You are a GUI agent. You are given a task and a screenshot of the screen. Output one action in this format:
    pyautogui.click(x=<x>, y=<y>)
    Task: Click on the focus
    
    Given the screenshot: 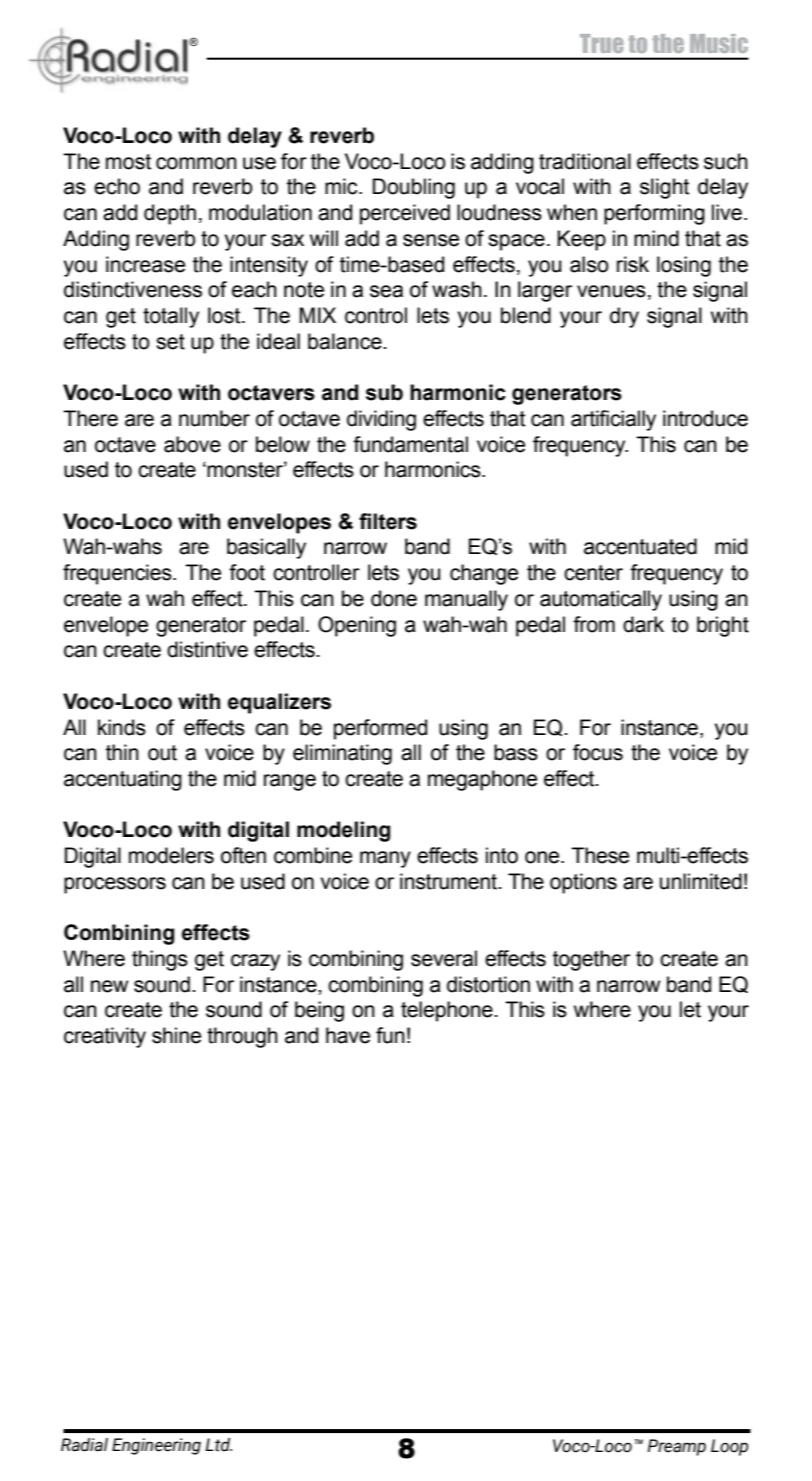 What is the action you would take?
    pyautogui.click(x=598, y=752)
